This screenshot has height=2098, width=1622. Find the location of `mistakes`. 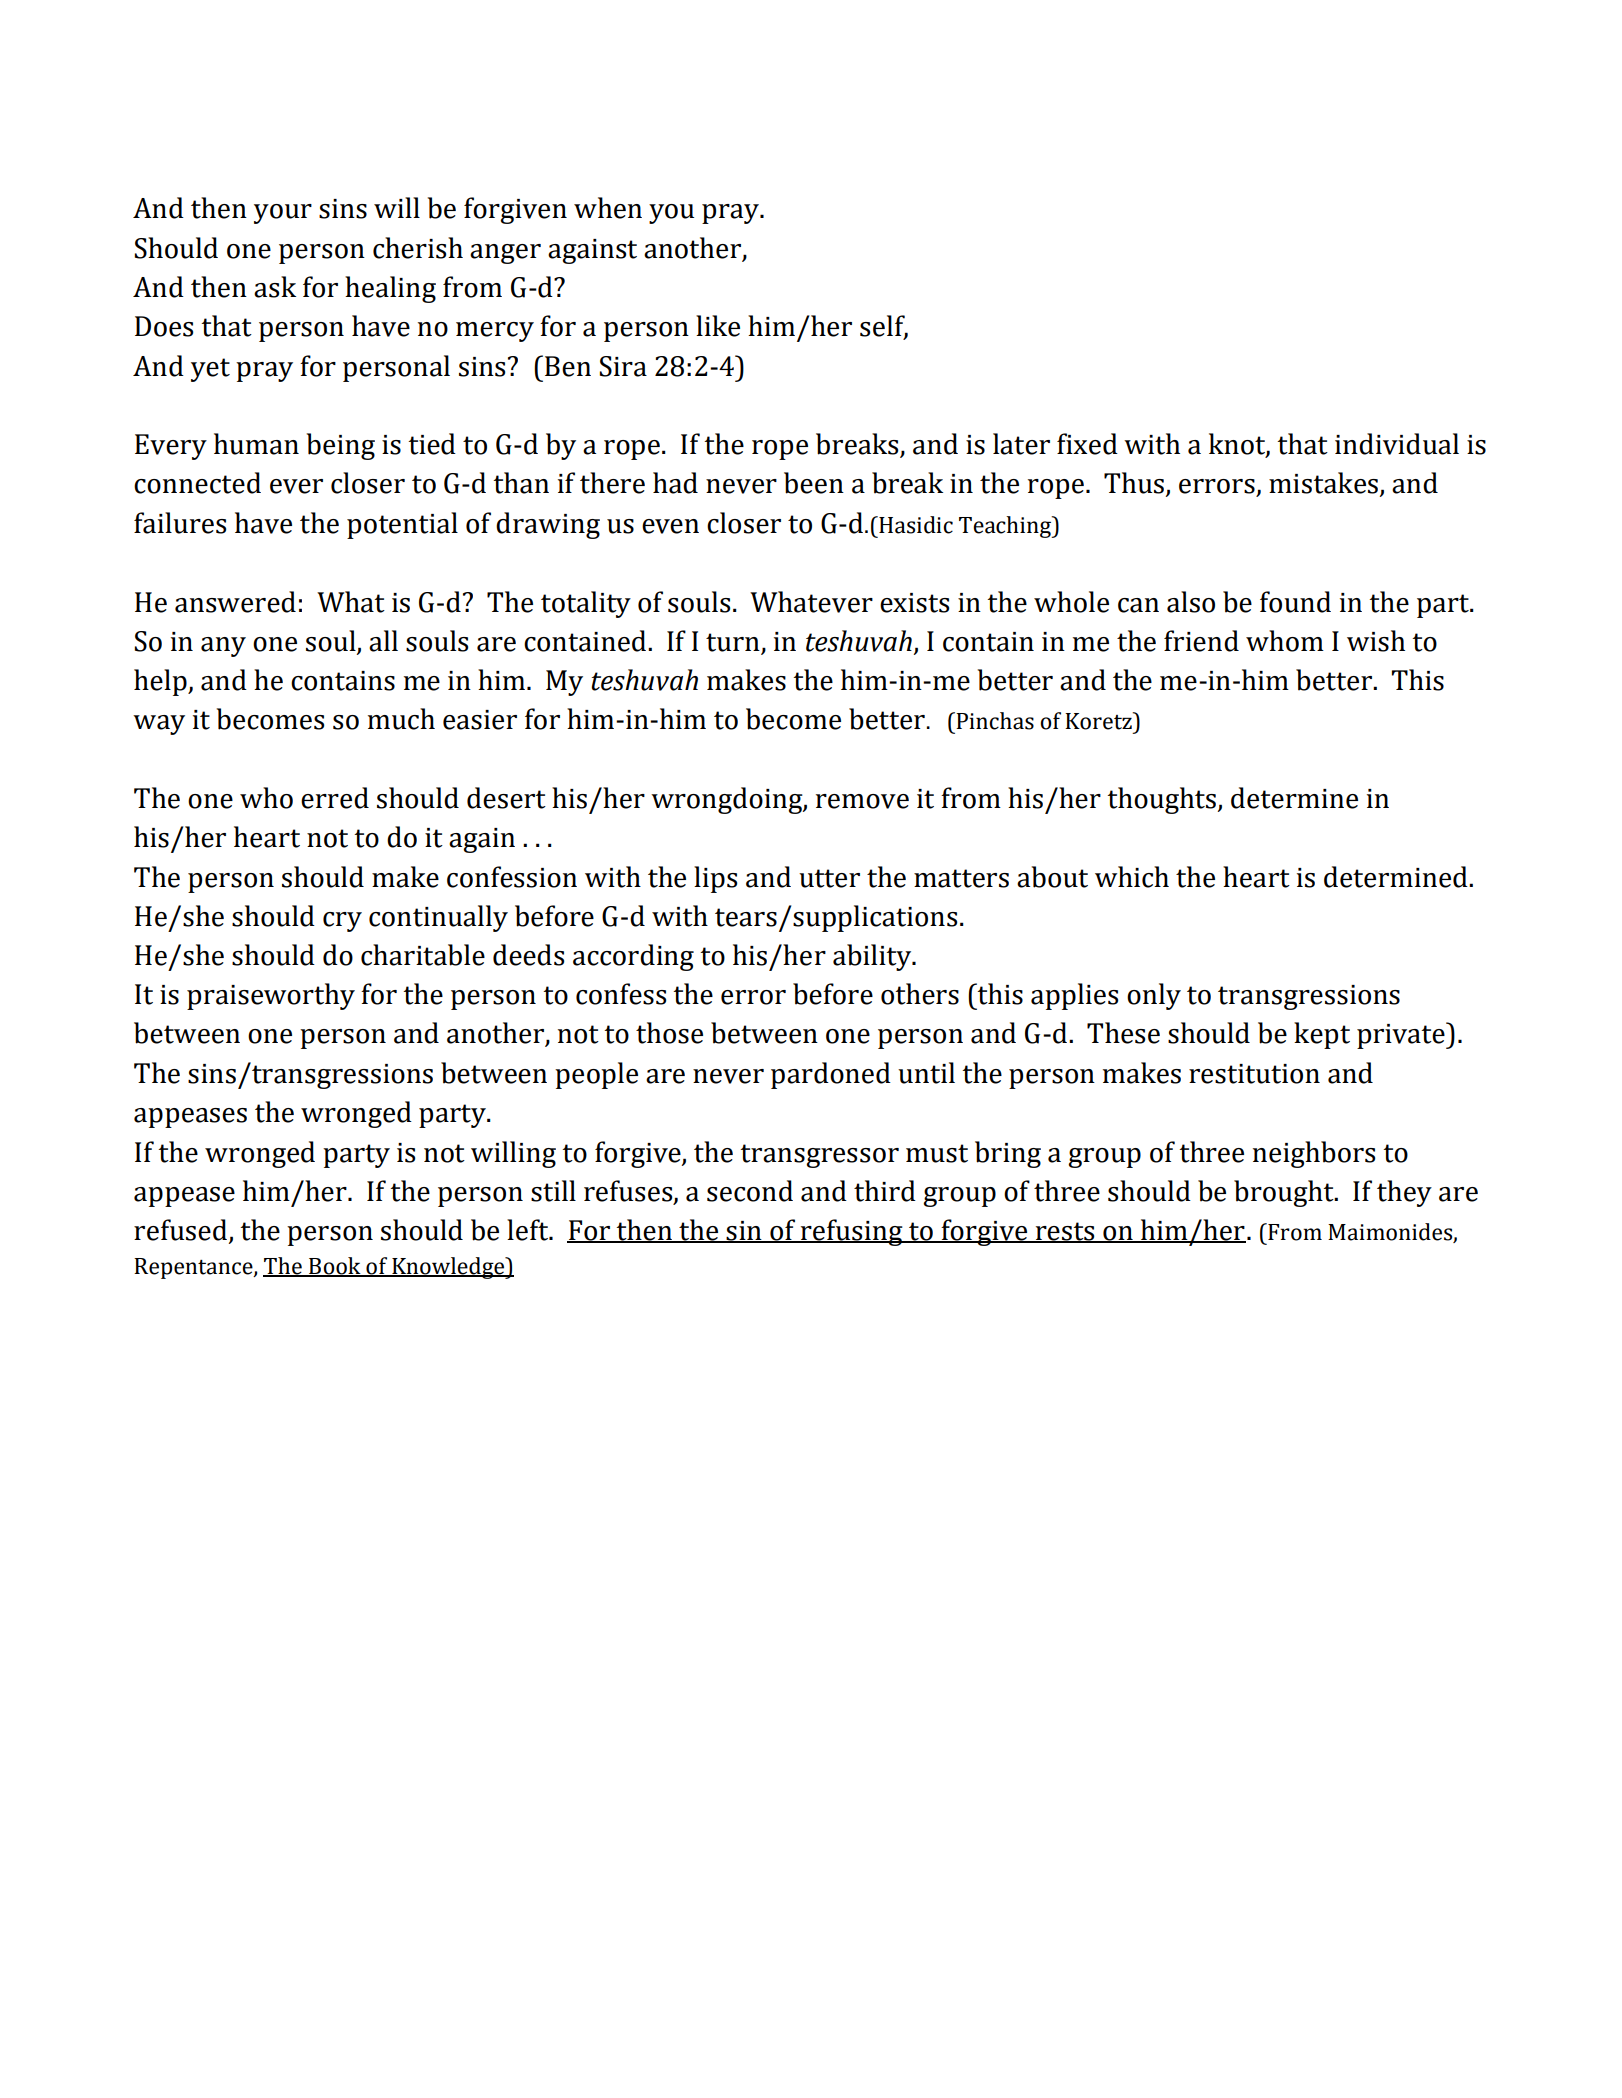

mistakes is located at coordinates (1323, 483).
